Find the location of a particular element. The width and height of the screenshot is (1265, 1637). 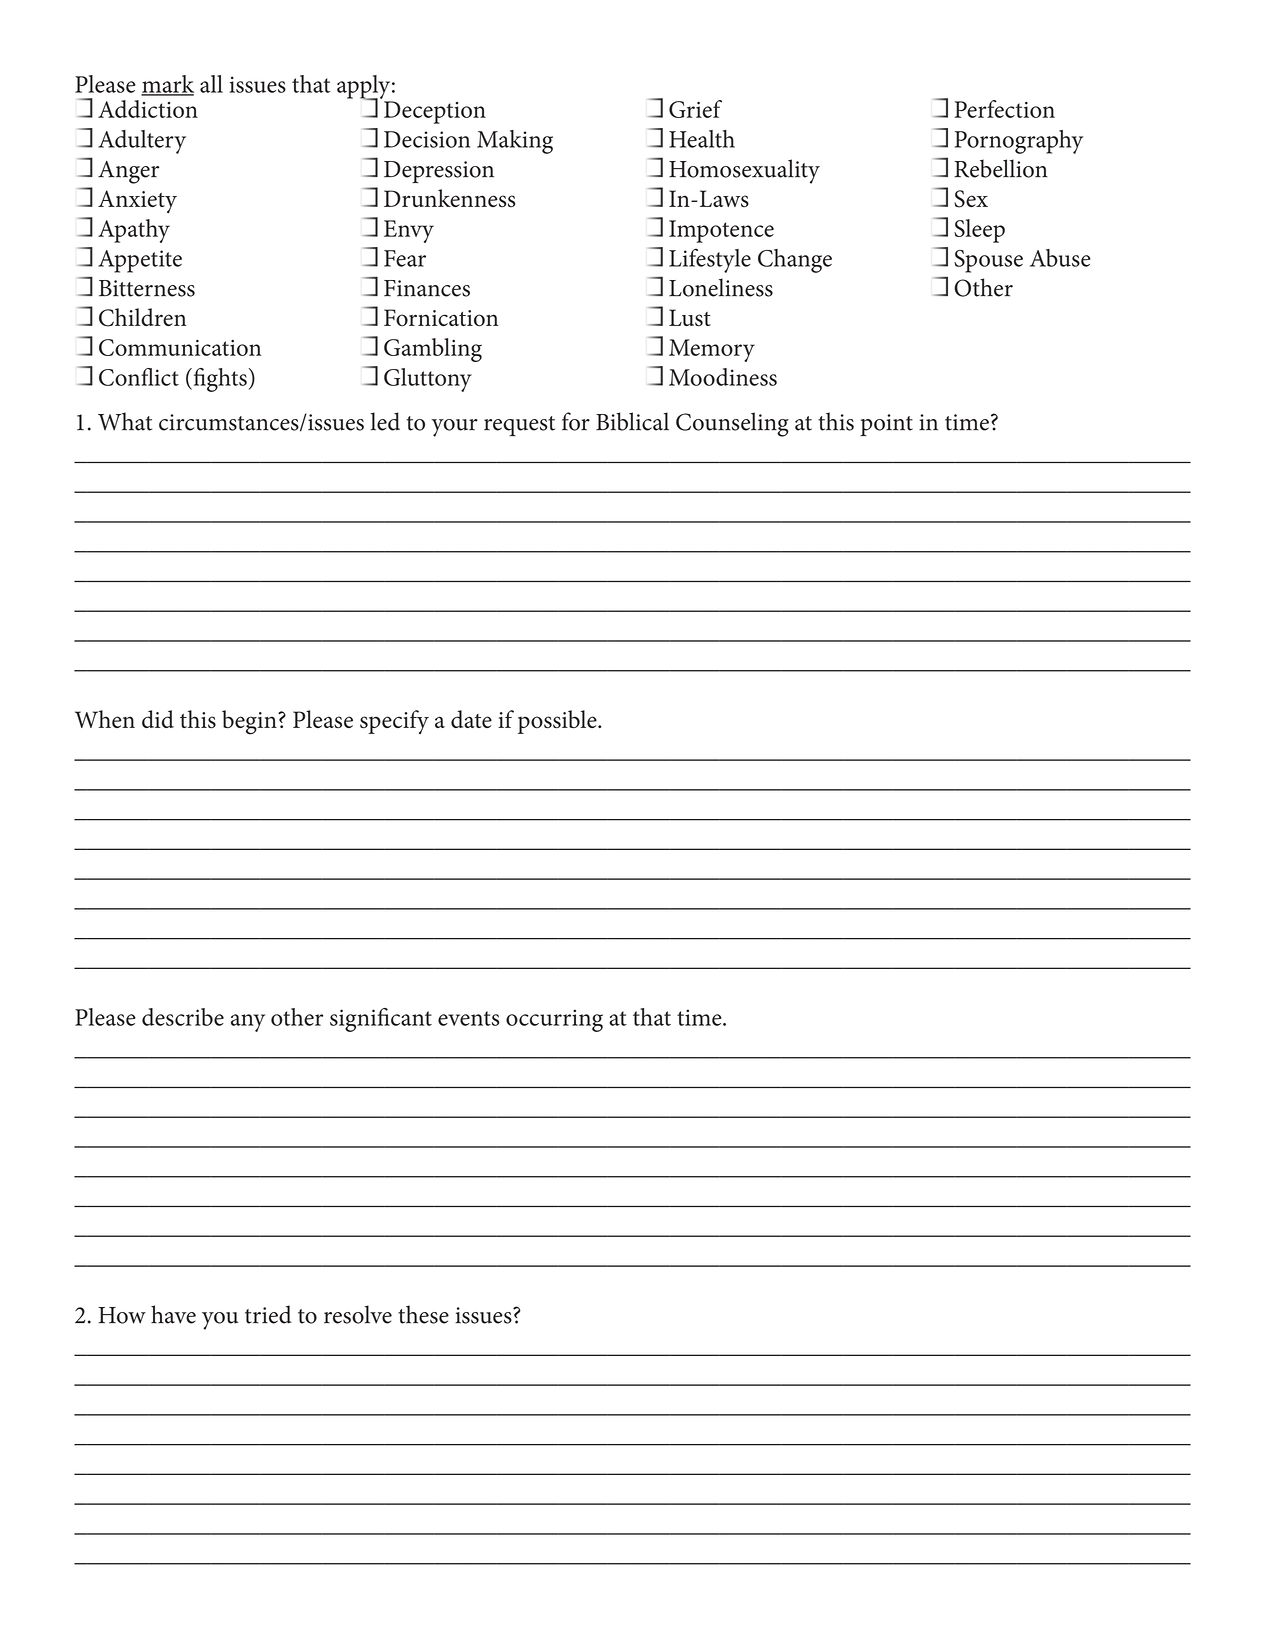

begin is located at coordinates (250, 722).
